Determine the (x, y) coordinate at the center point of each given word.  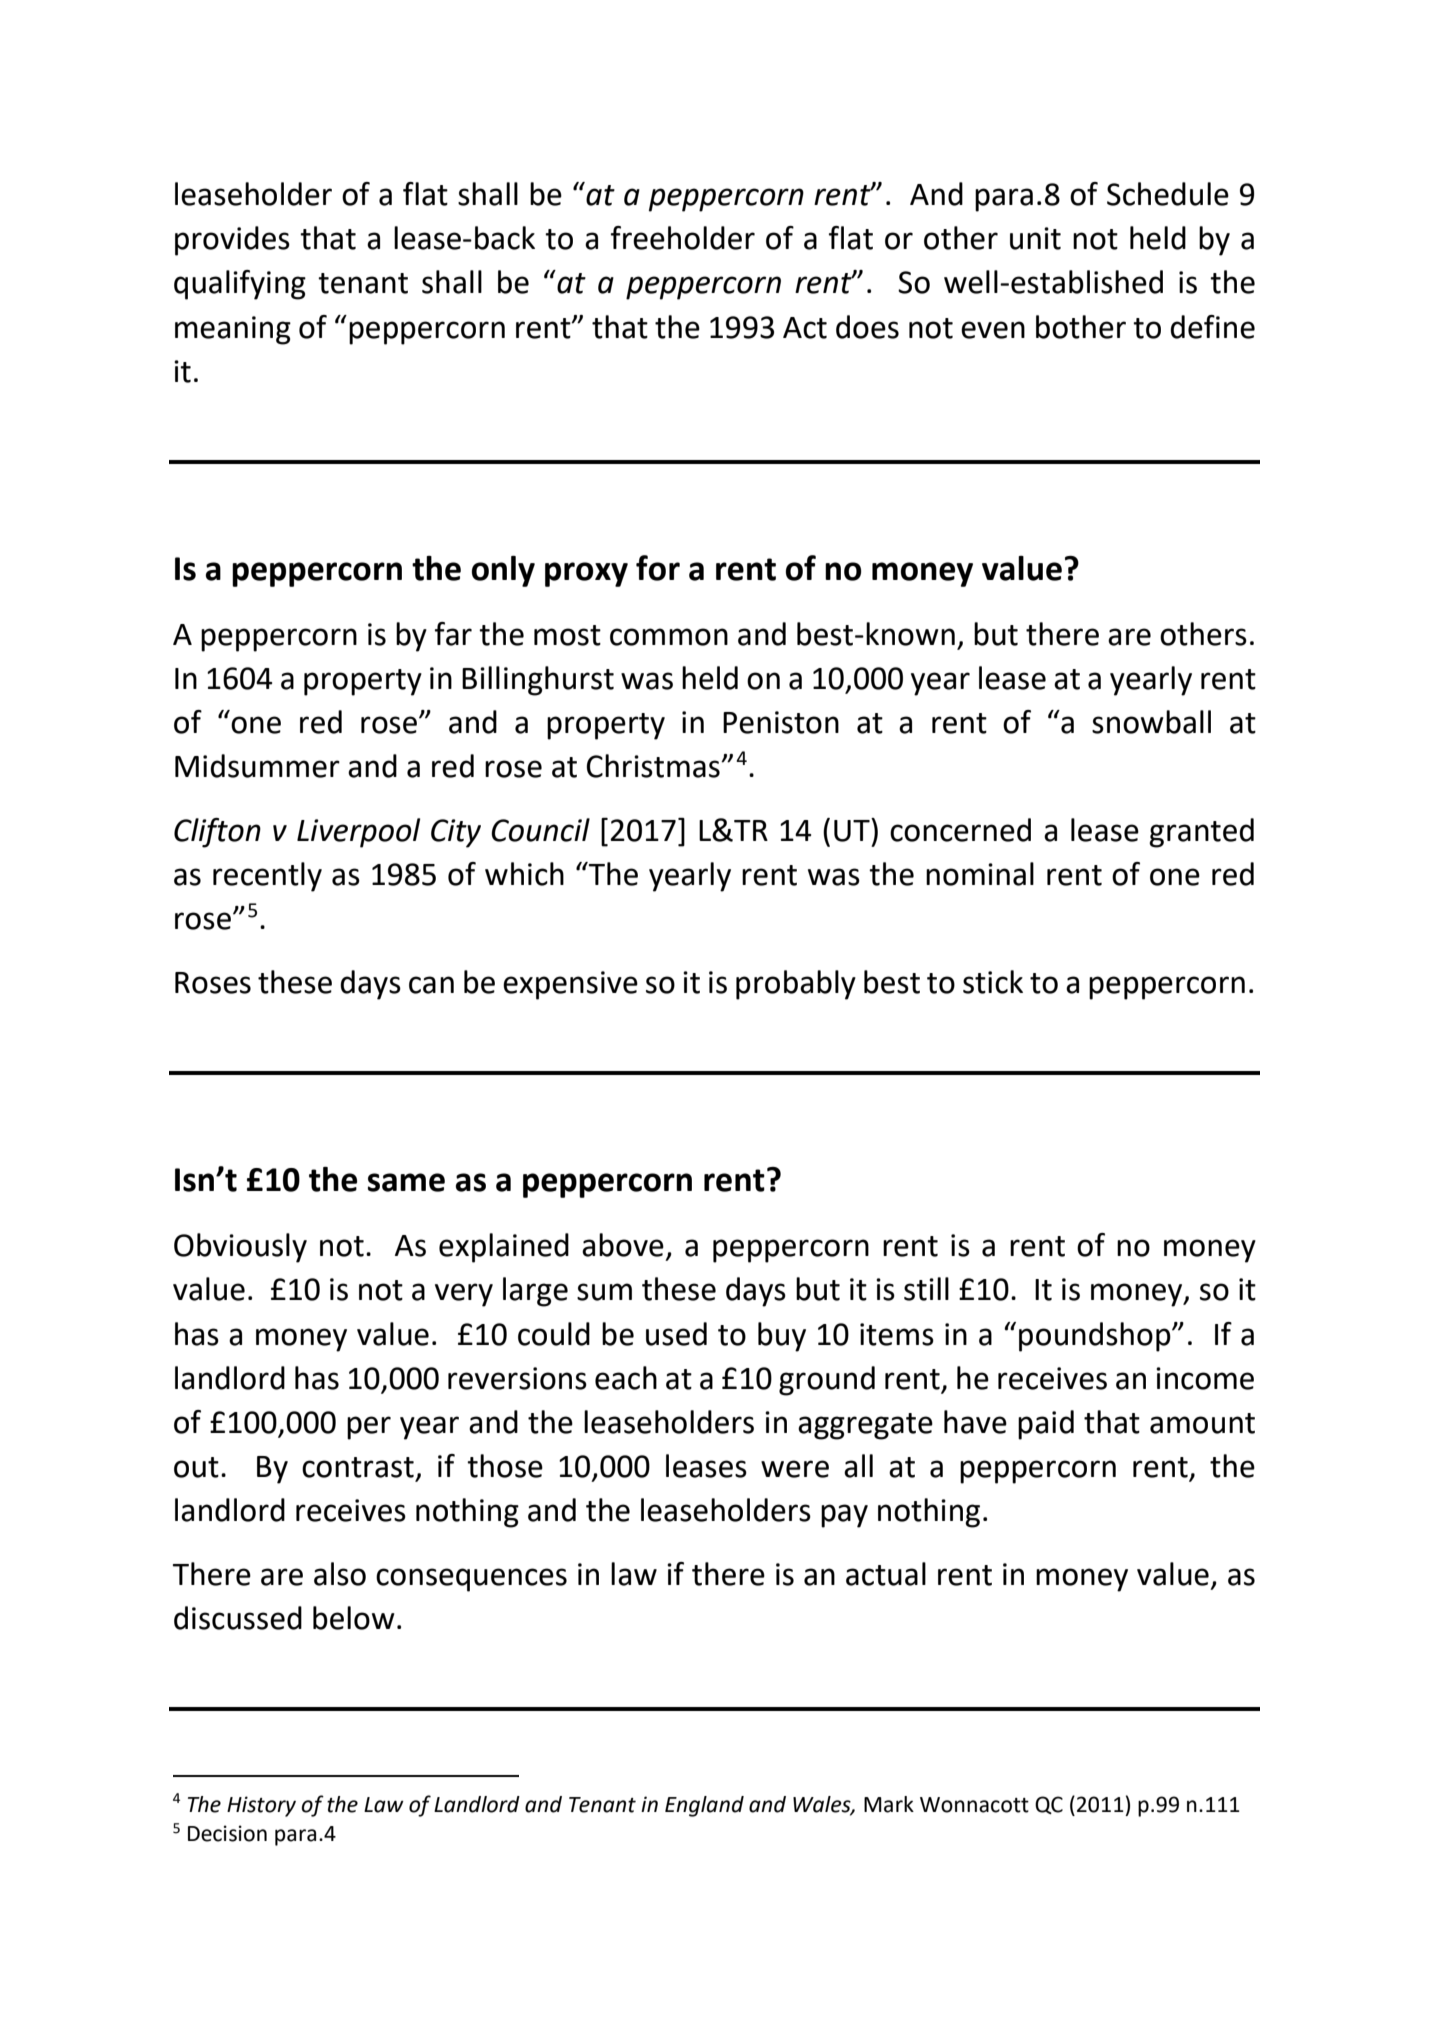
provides (232, 241)
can (431, 985)
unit (1035, 238)
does (867, 327)
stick (993, 982)
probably (796, 985)
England (704, 1806)
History (261, 1806)
